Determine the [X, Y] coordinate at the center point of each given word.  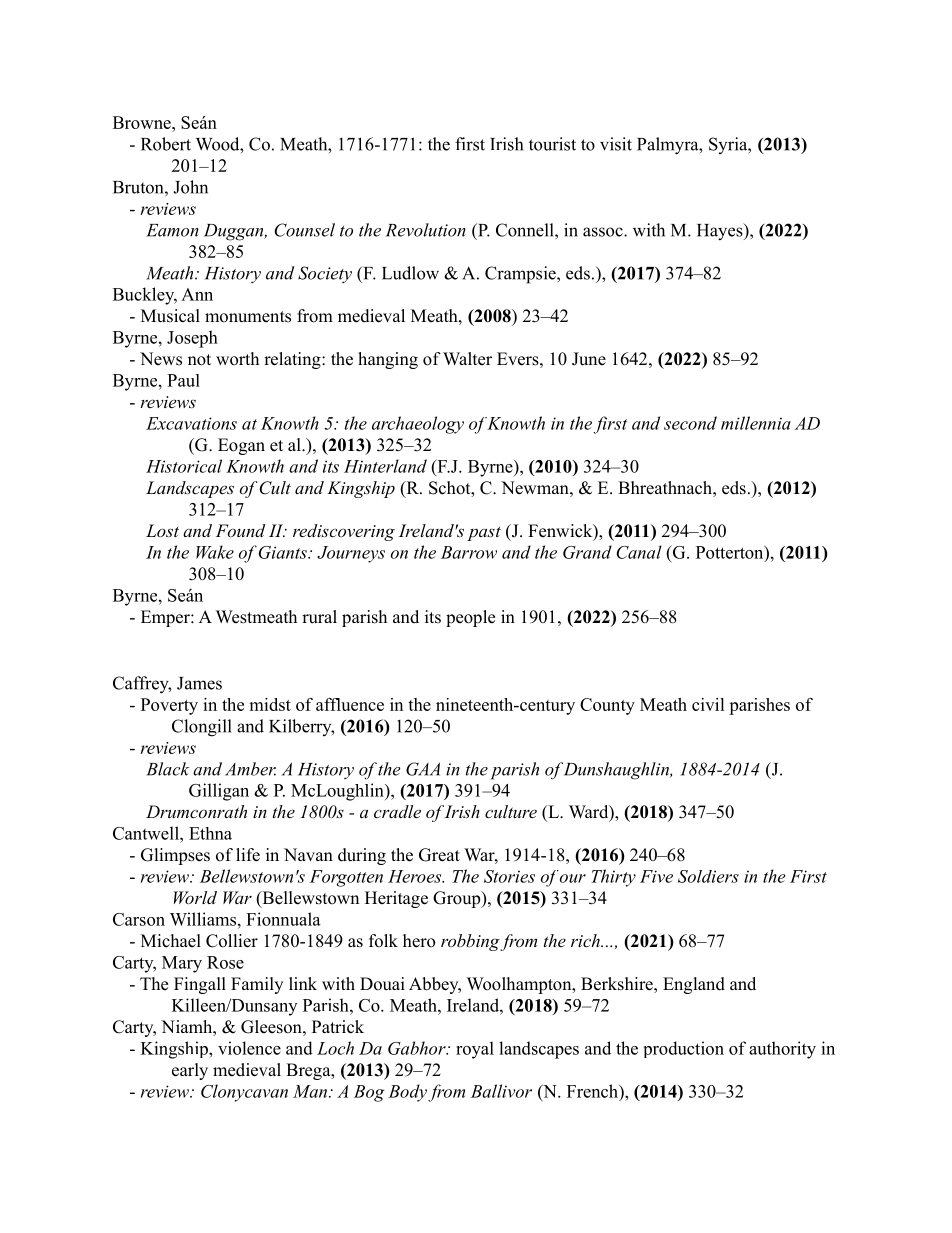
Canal [639, 552]
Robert [166, 144]
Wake [215, 552]
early [190, 1071]
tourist [552, 144]
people [470, 618]
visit [616, 144]
